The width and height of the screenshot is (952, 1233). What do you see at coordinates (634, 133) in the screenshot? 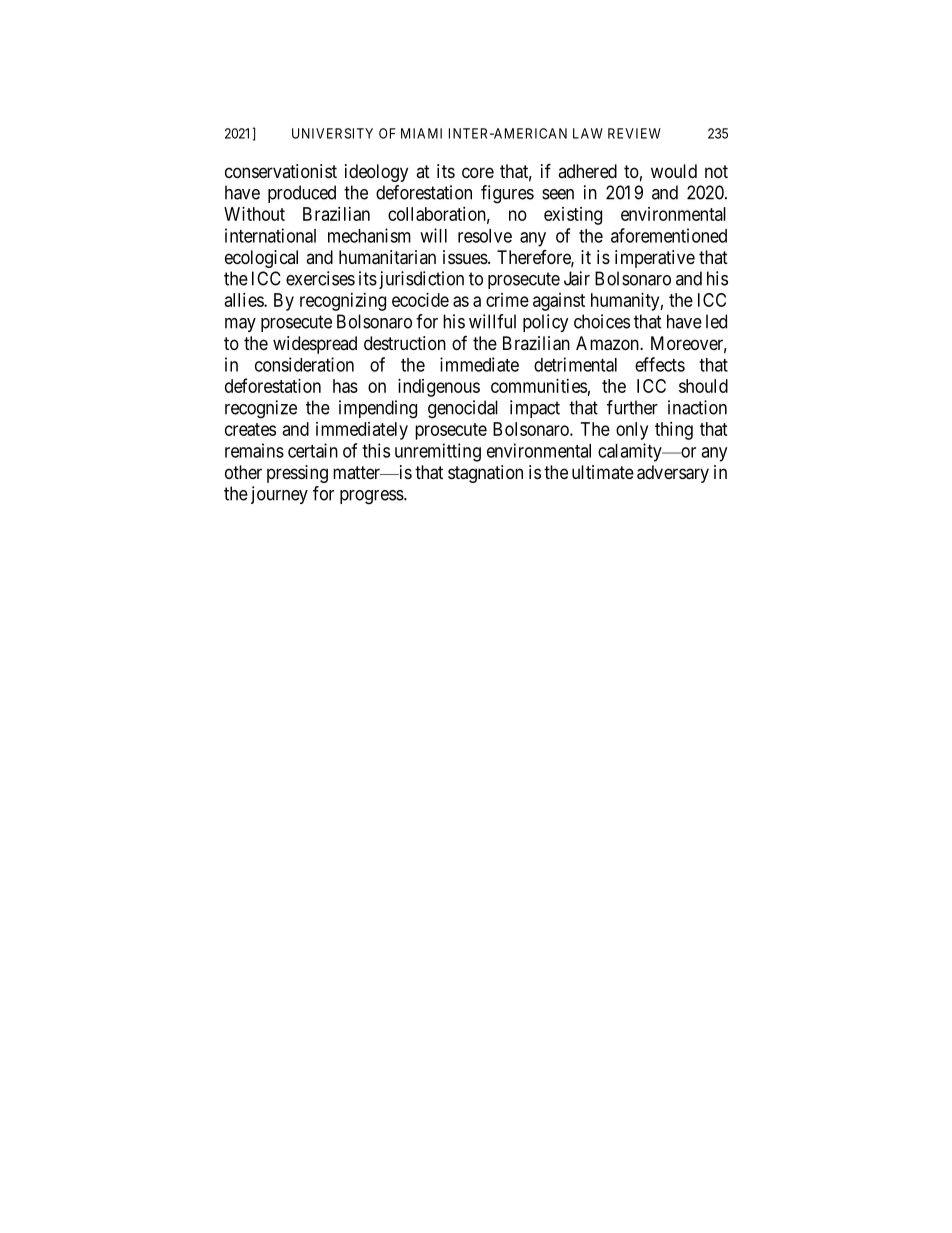
I see `REVIEW` at bounding box center [634, 133].
